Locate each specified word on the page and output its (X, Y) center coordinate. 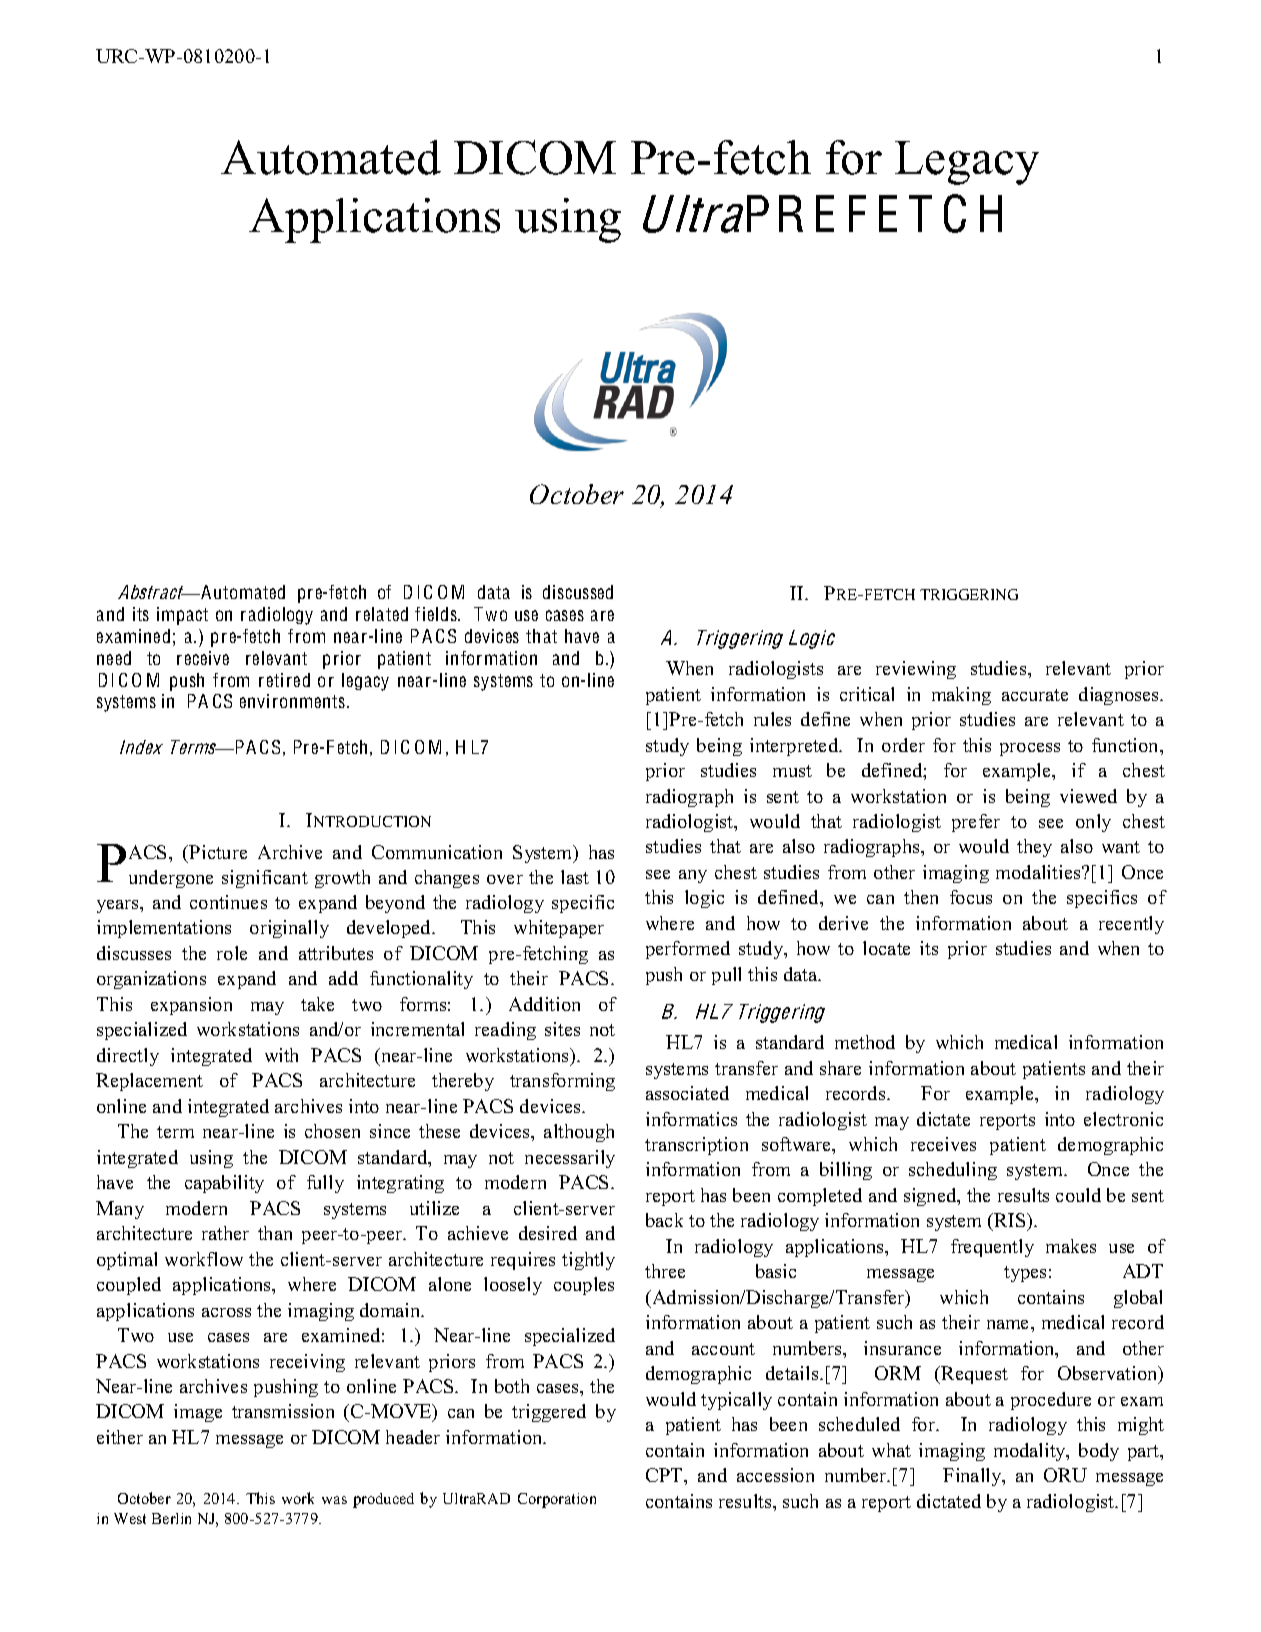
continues (228, 902)
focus (971, 897)
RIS (1010, 1222)
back (664, 1220)
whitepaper (559, 929)
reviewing (916, 670)
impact (182, 616)
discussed (578, 592)
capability (224, 1184)
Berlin (171, 1518)
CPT (665, 1475)
